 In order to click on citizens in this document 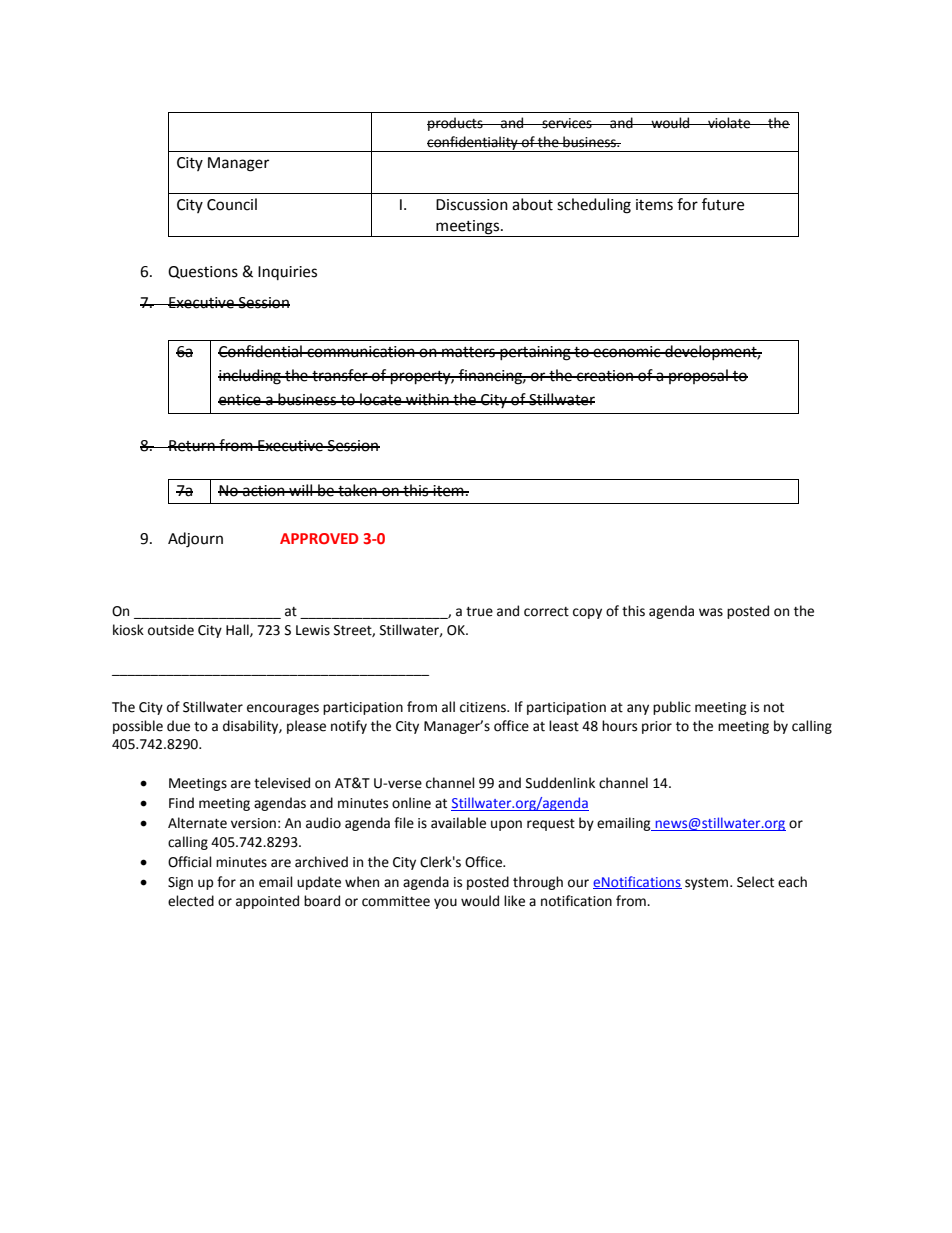, I will do `click(484, 707)`.
